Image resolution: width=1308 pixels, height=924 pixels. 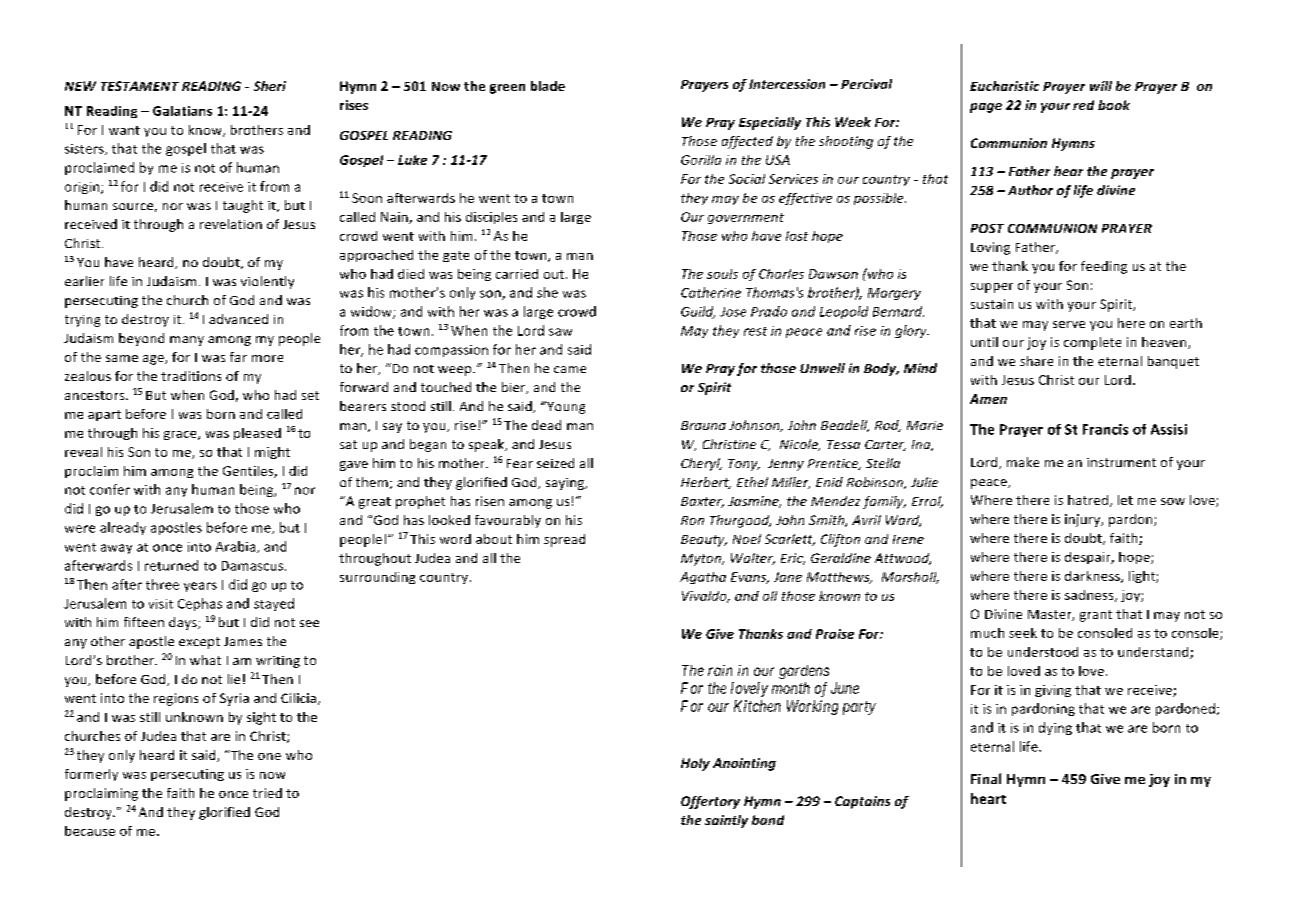 I want to click on tried, so click(x=267, y=793).
